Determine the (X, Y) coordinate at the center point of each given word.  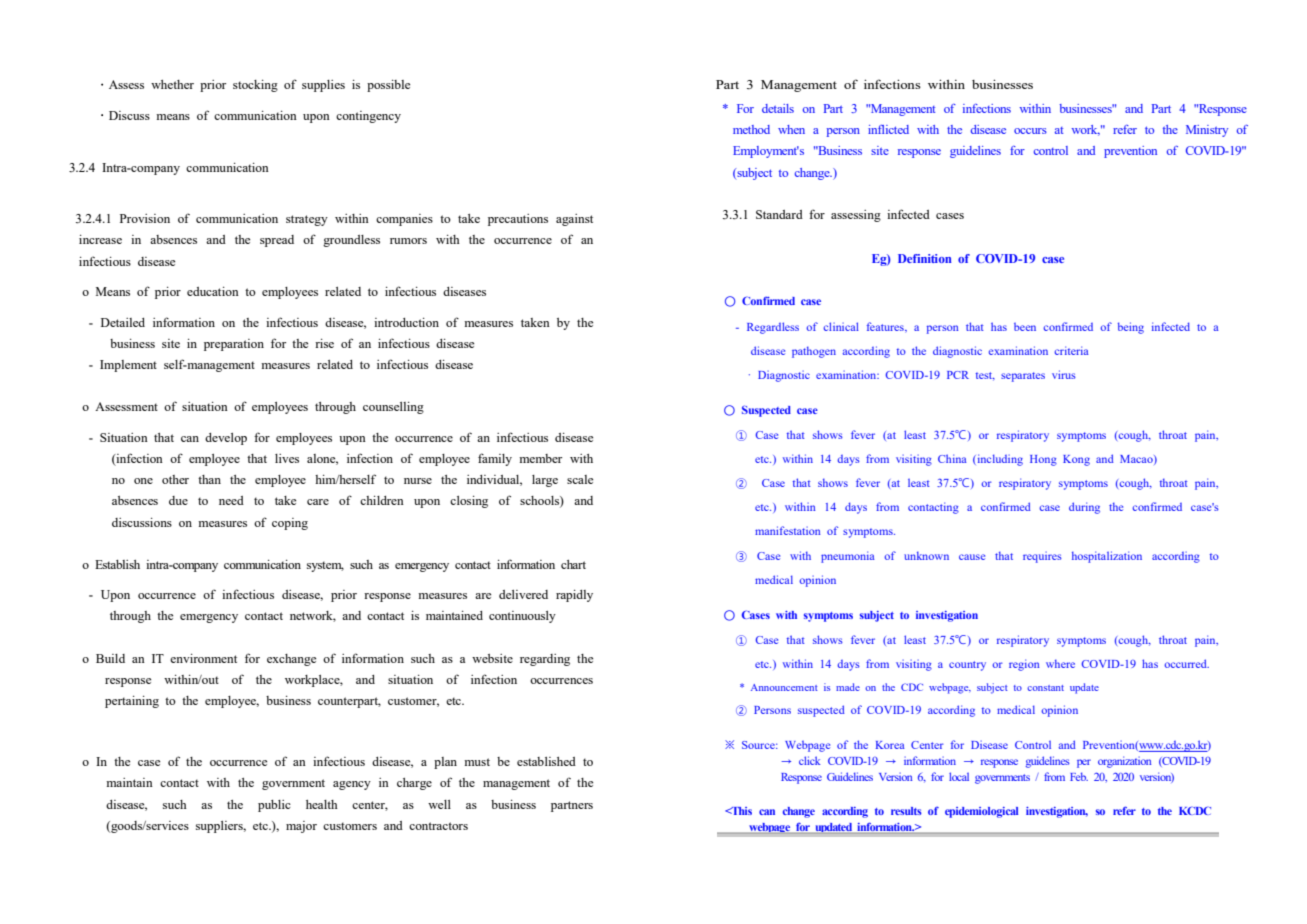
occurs (1030, 131)
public (274, 806)
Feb (1079, 776)
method (751, 129)
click (810, 760)
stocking (255, 86)
